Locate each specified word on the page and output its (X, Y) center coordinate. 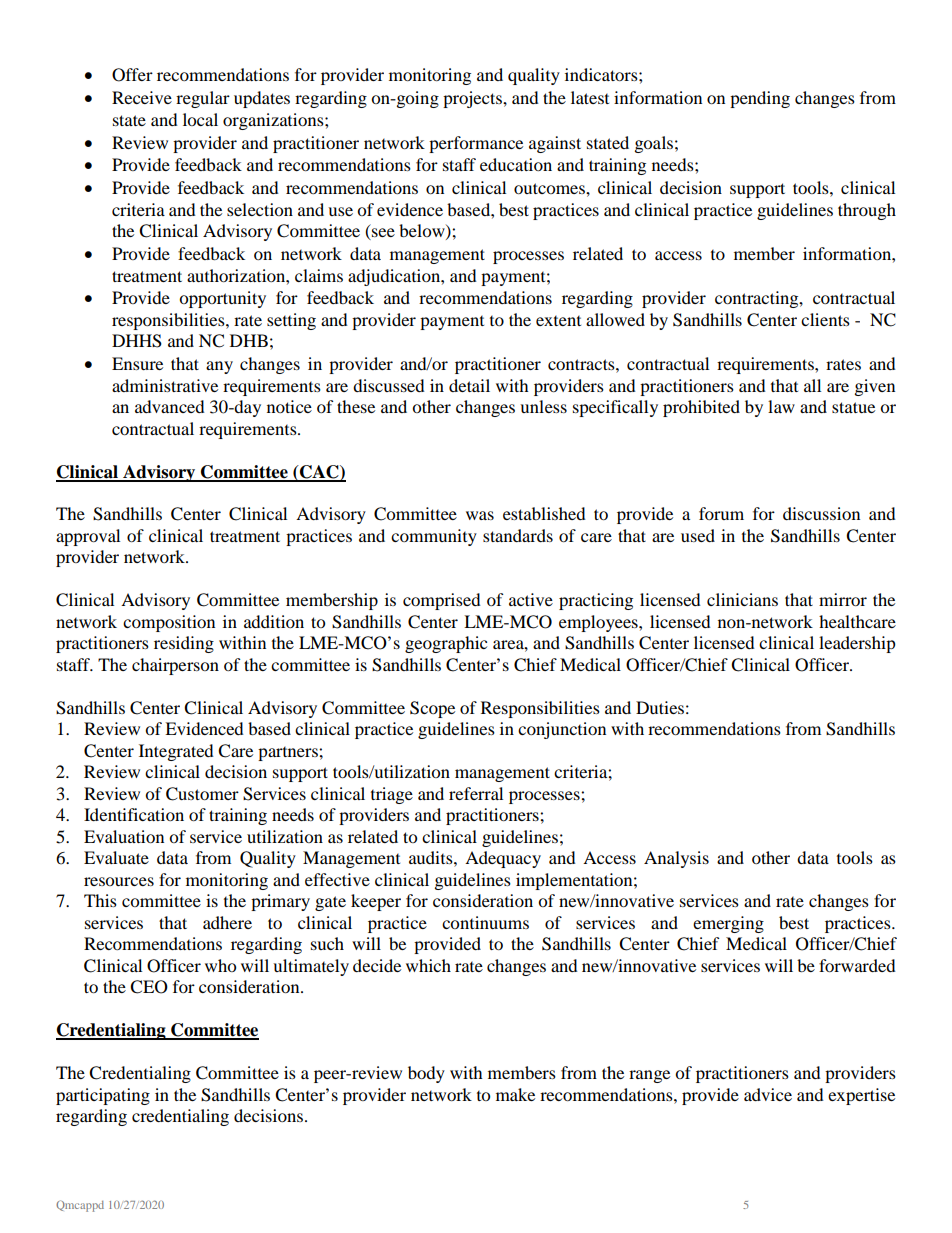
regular (203, 99)
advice (768, 1094)
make (515, 1094)
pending (760, 99)
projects (473, 99)
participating (103, 1096)
